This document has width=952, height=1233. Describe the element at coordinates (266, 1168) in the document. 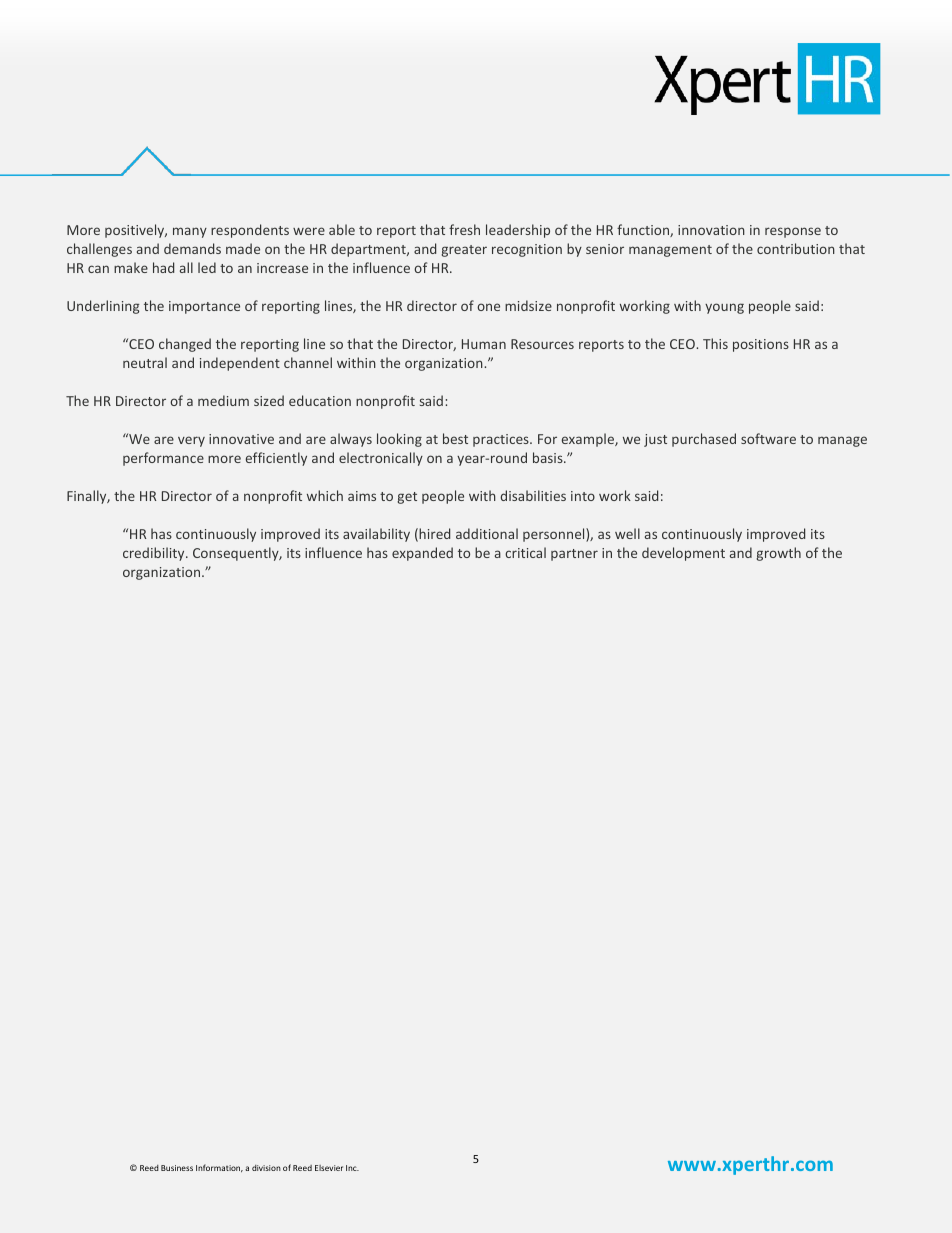

I see `division` at that location.
